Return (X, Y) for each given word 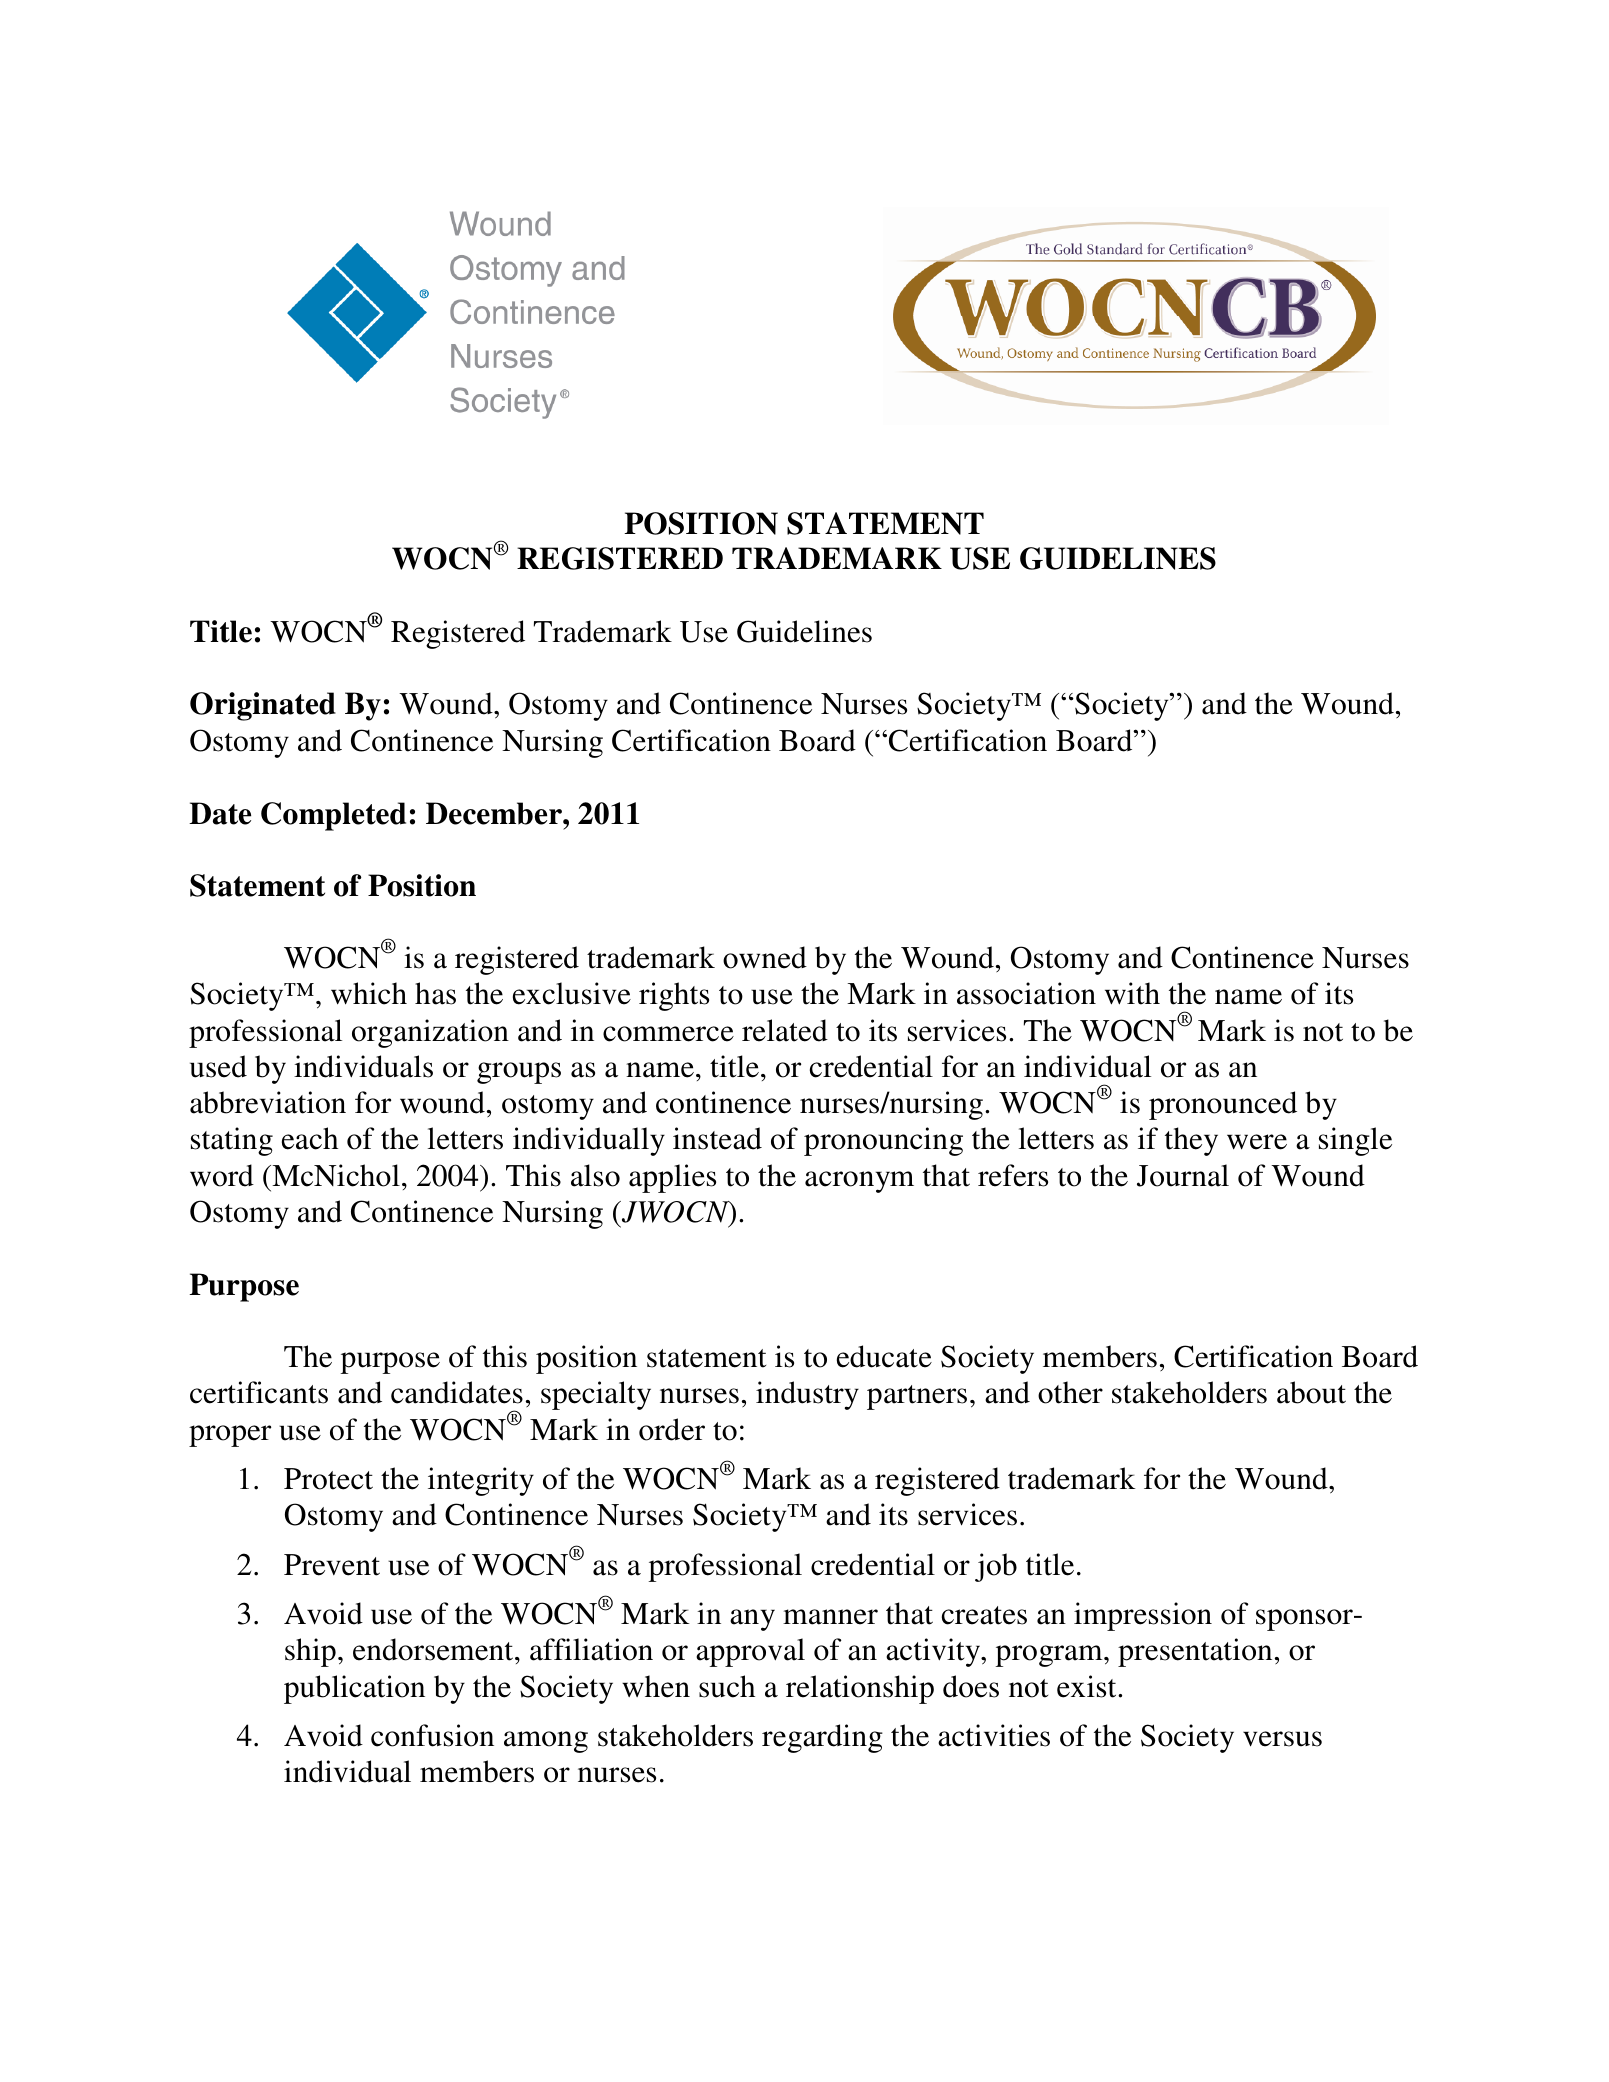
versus (1282, 1739)
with (1132, 993)
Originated (263, 706)
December (495, 813)
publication (354, 1689)
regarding (822, 1738)
